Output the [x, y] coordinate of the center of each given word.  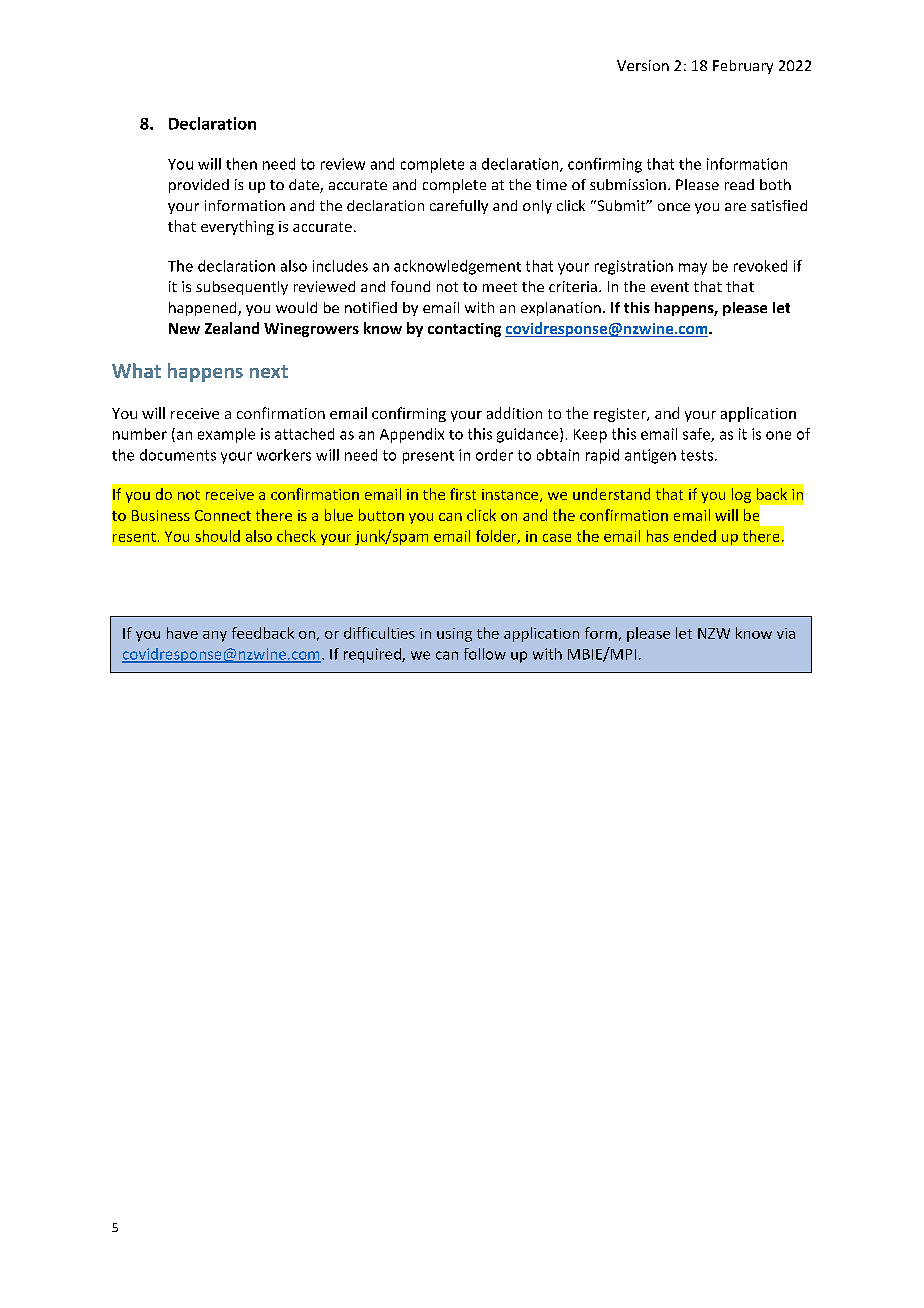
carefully [459, 207]
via [786, 633]
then [241, 164]
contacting [464, 330]
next [269, 371]
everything [237, 227]
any [215, 636]
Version [643, 65]
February [743, 67]
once [674, 207]
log [741, 495]
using [454, 635]
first [463, 494]
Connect [223, 515]
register [621, 415]
